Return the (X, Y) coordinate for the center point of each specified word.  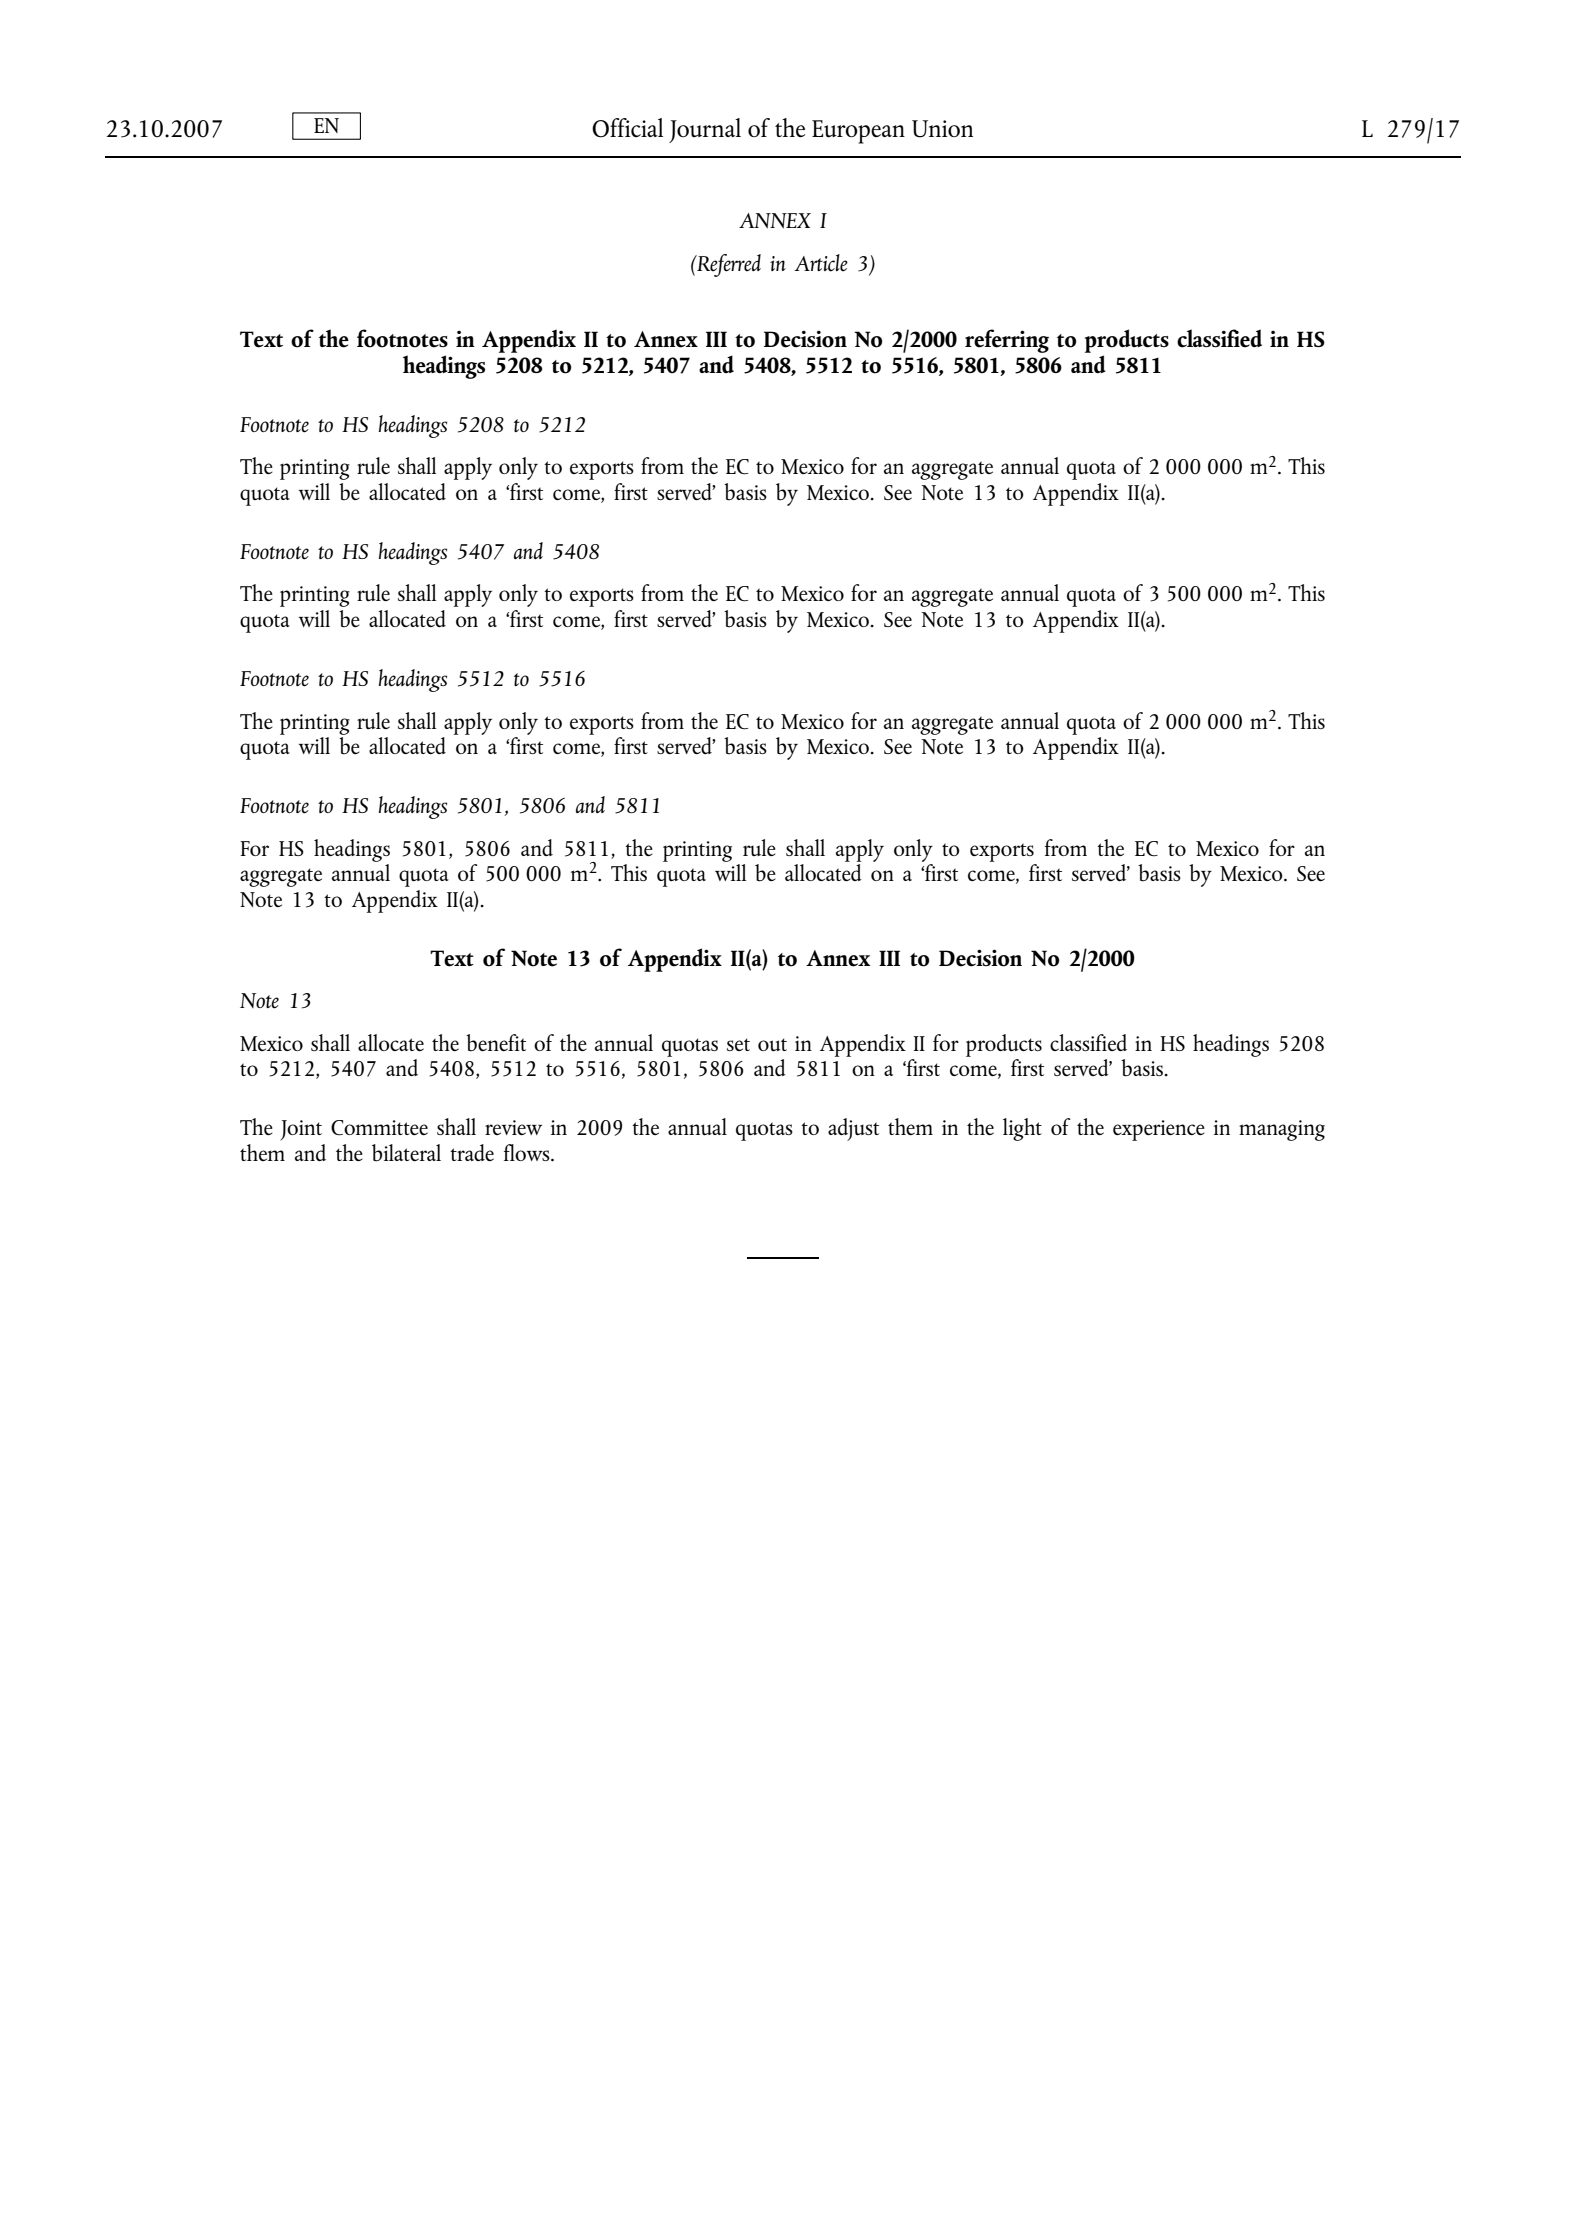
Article (821, 263)
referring (1007, 341)
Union (942, 129)
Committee (379, 1128)
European (858, 132)
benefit (496, 1043)
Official (627, 128)
